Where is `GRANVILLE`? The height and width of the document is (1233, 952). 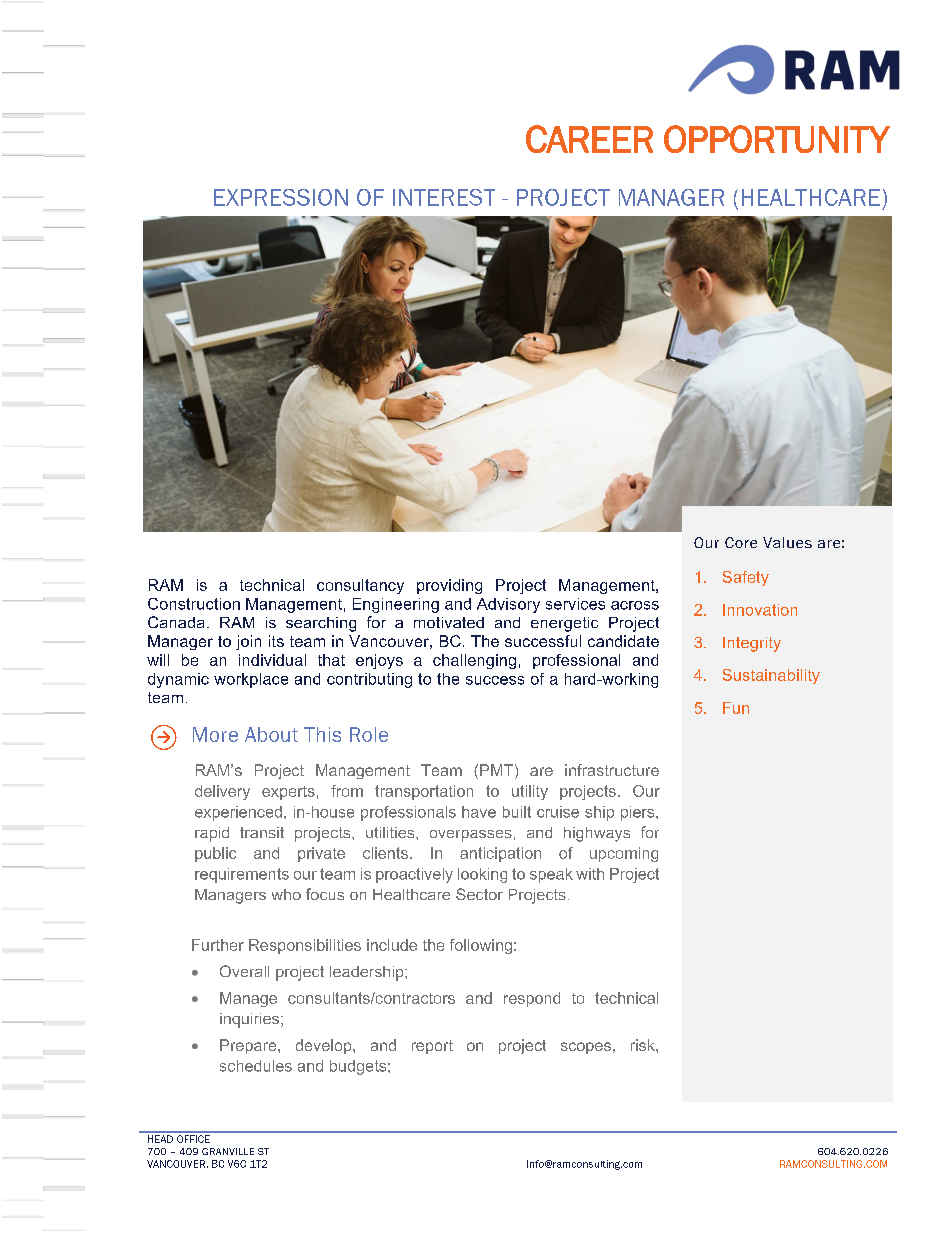 GRANVILLE is located at coordinates (228, 1151).
